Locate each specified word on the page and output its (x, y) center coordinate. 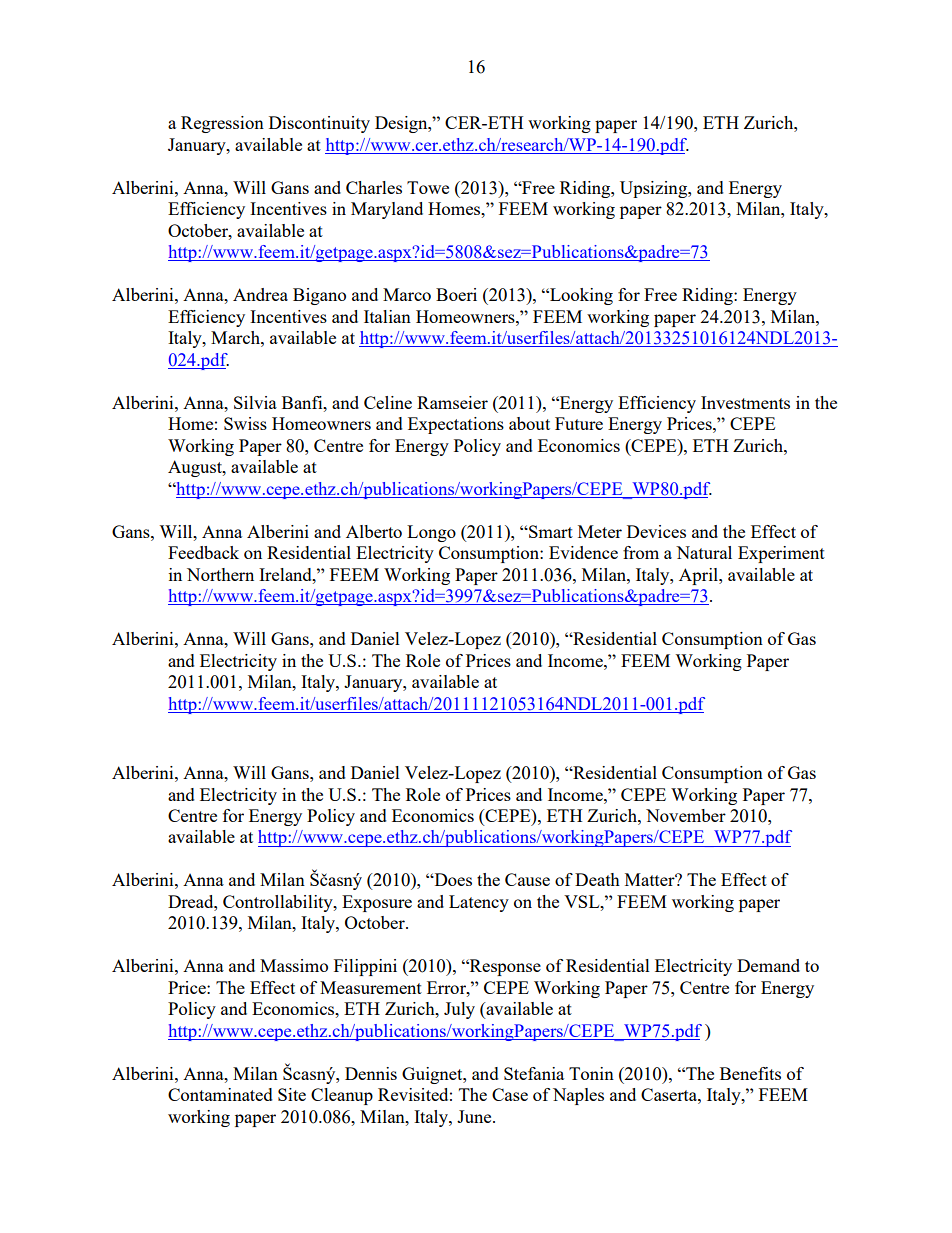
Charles (374, 187)
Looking (580, 296)
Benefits (750, 1073)
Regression (222, 124)
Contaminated (220, 1094)
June (475, 1116)
